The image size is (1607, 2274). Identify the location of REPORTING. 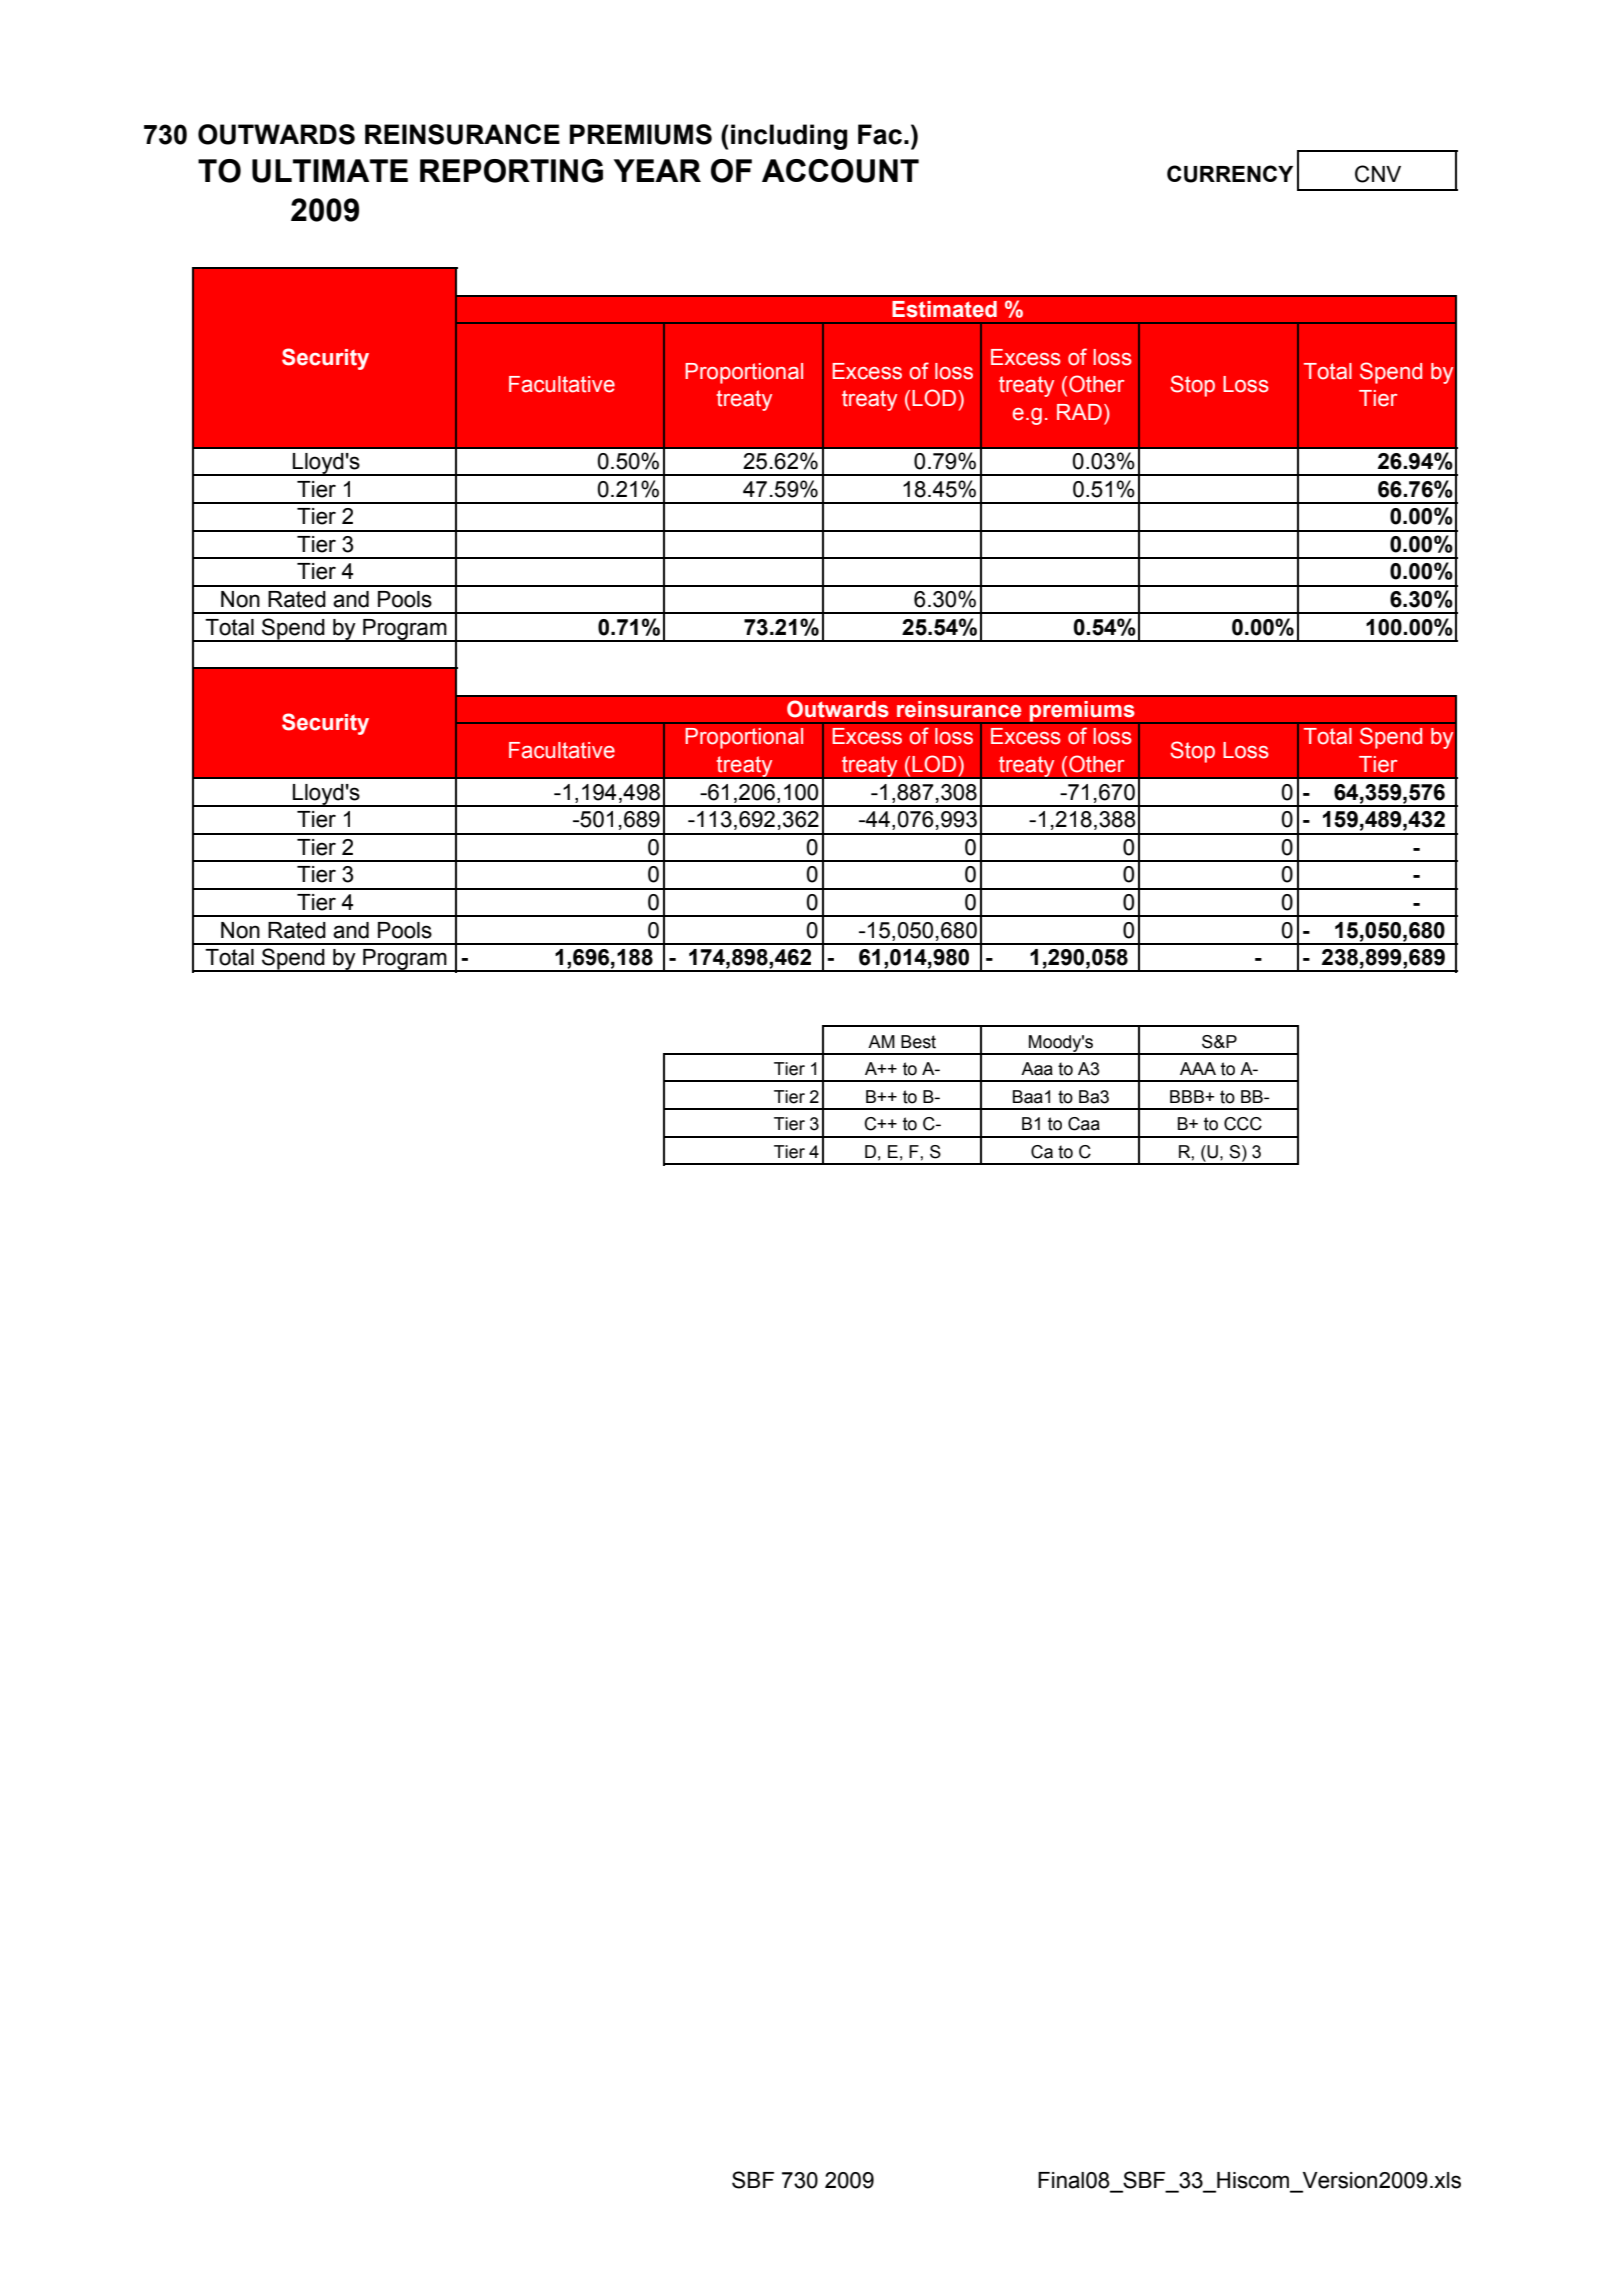
(511, 171).
